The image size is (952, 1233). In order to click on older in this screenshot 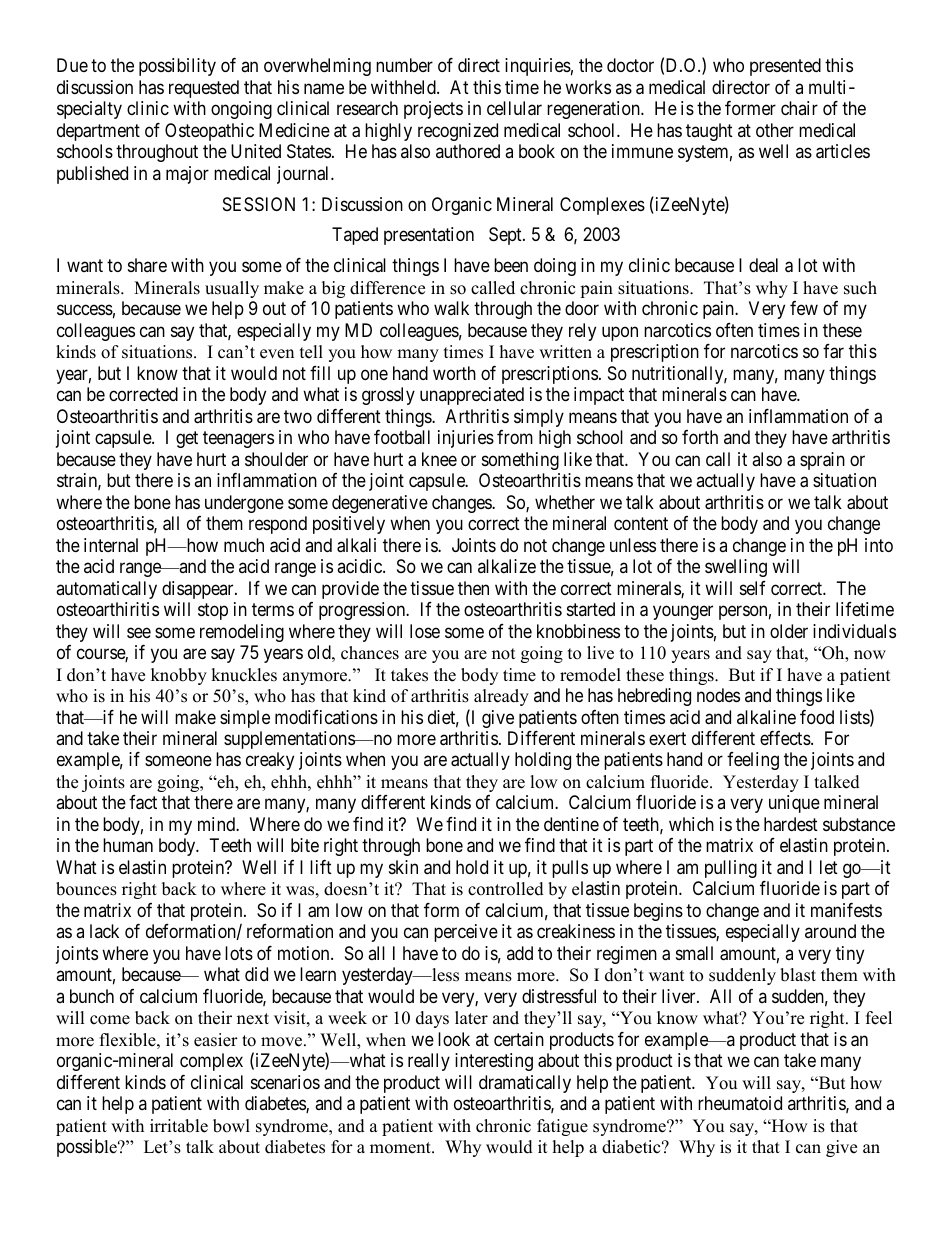, I will do `click(789, 631)`.
